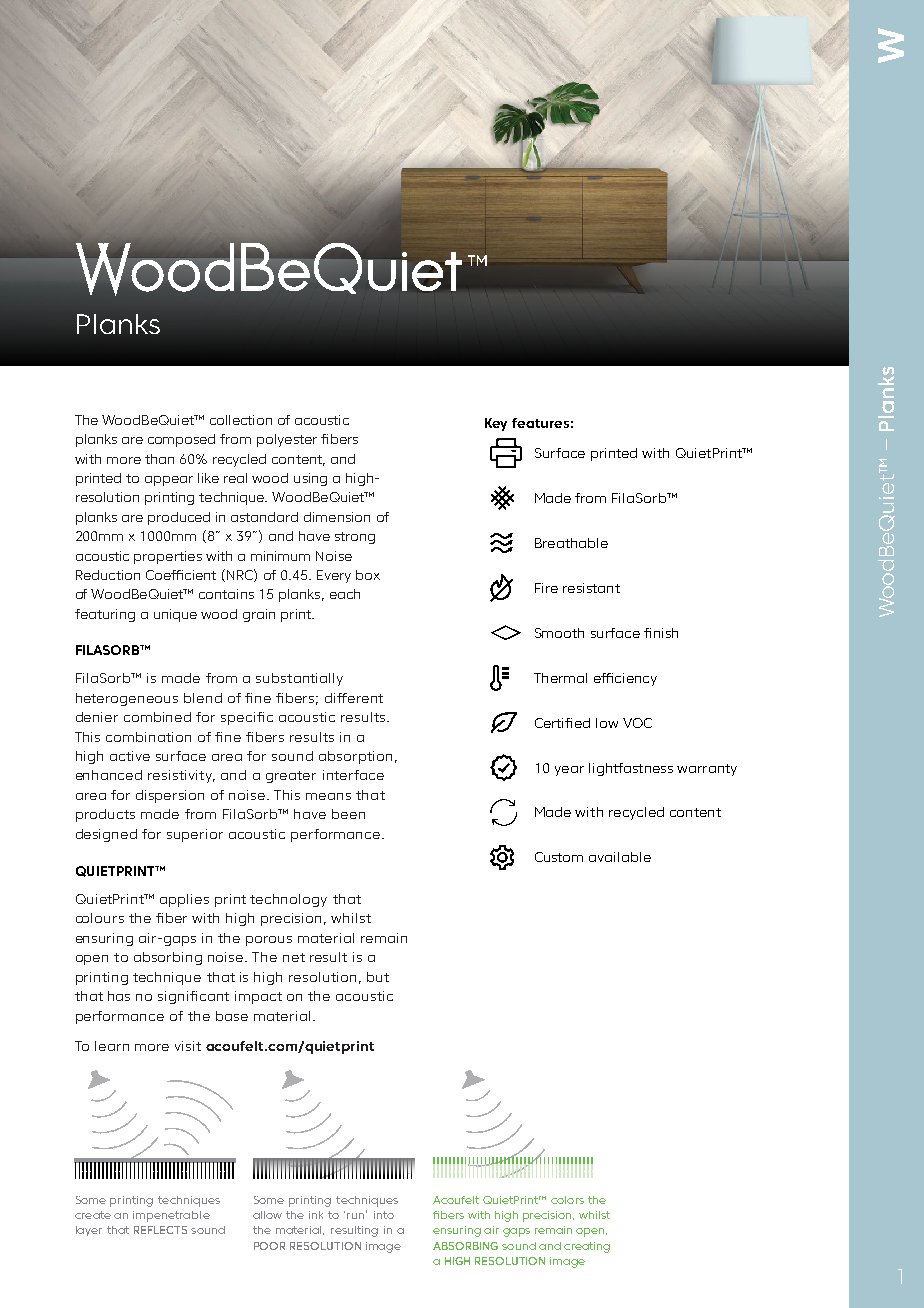  Describe the element at coordinates (567, 1200) in the screenshot. I see `colors` at that location.
